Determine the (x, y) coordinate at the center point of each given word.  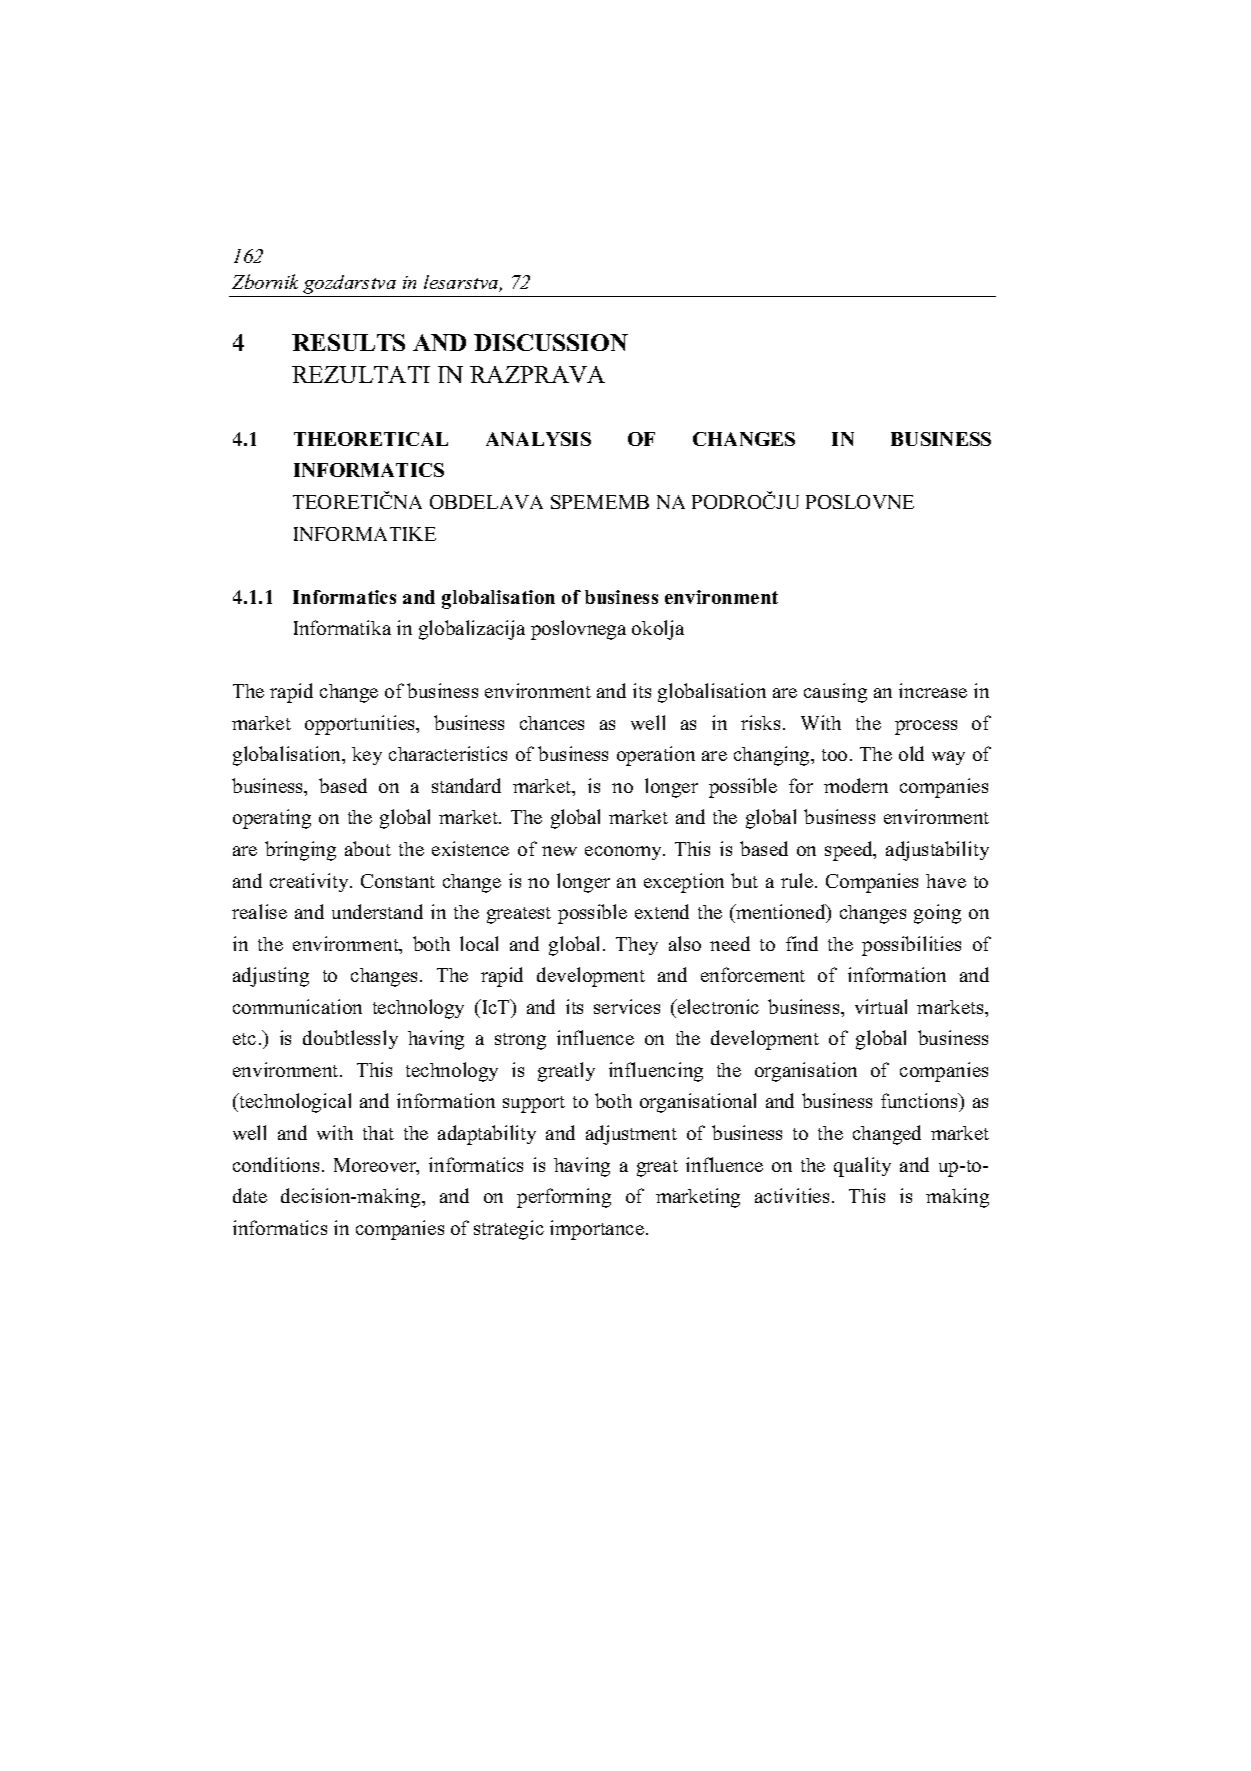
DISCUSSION (551, 342)
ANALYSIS (538, 439)
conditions (276, 1164)
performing (564, 1198)
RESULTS (348, 342)
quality (862, 1167)
